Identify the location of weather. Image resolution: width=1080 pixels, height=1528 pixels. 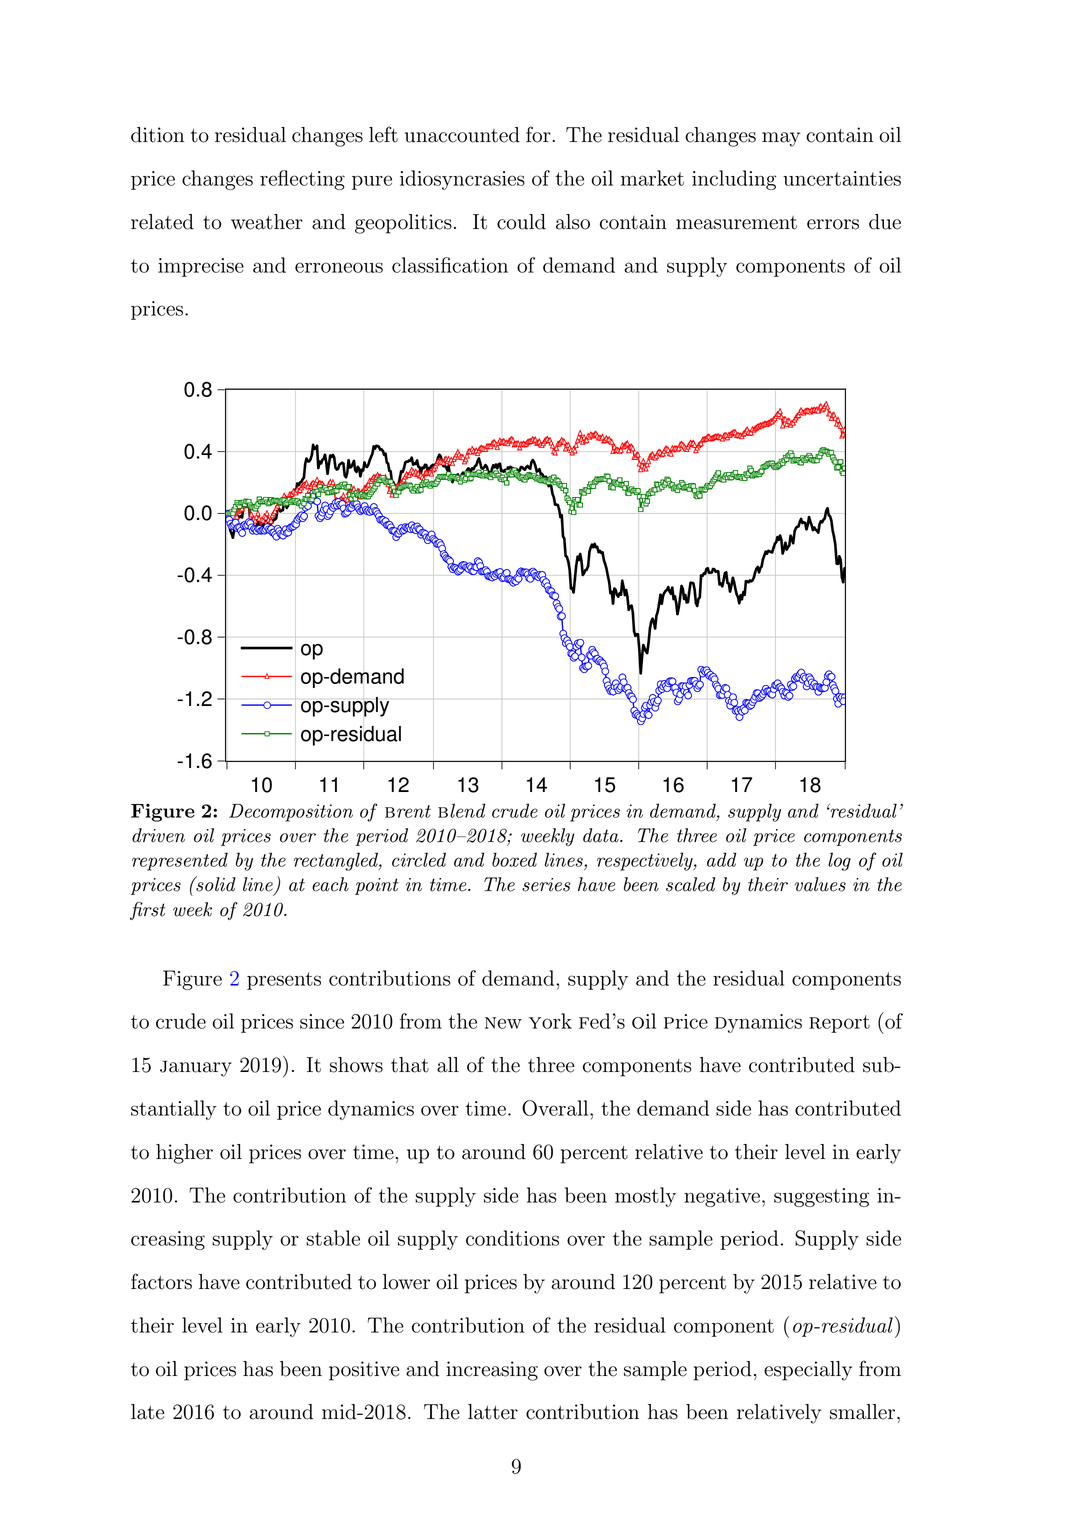
(267, 222).
